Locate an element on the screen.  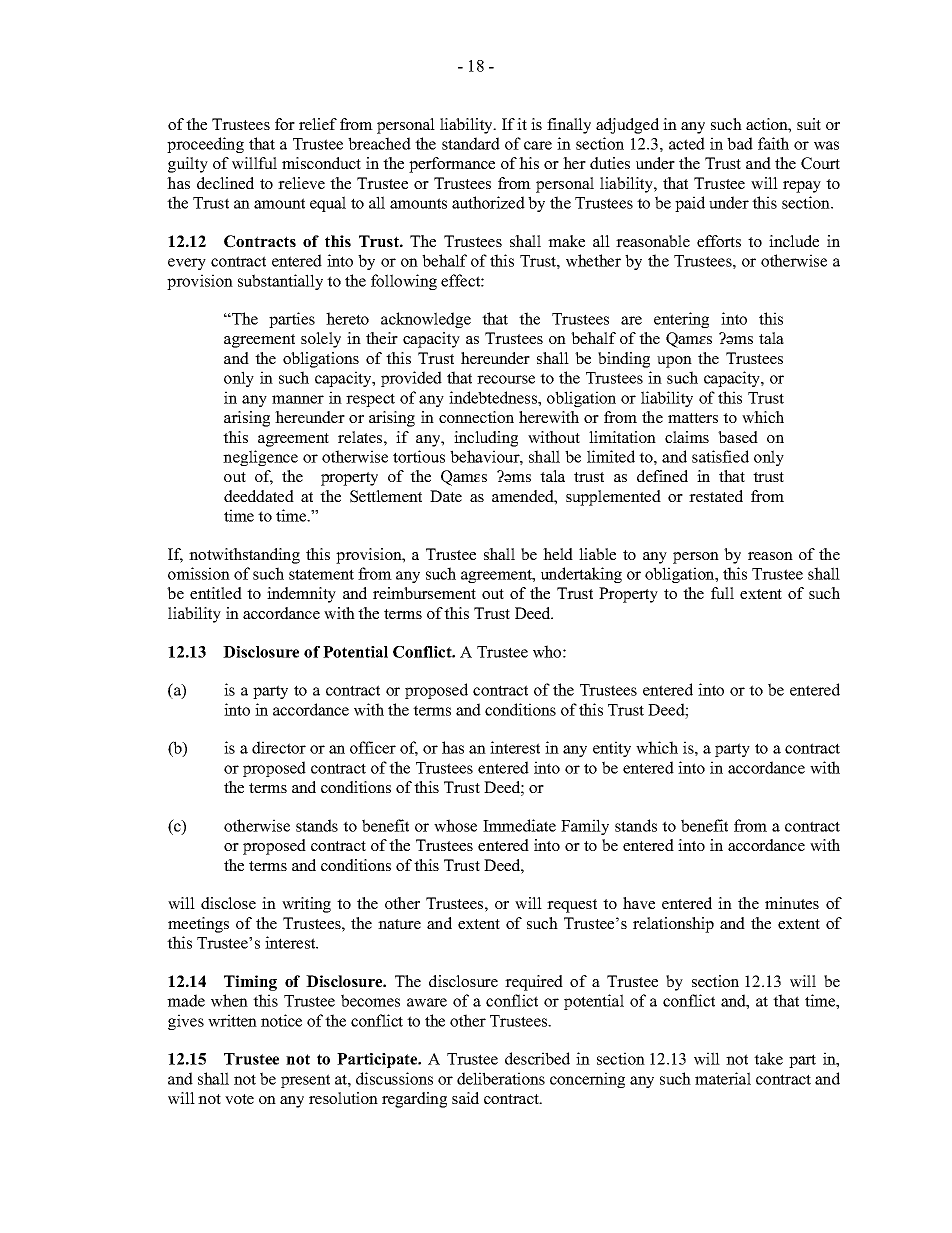
deliberations is located at coordinates (501, 1078).
